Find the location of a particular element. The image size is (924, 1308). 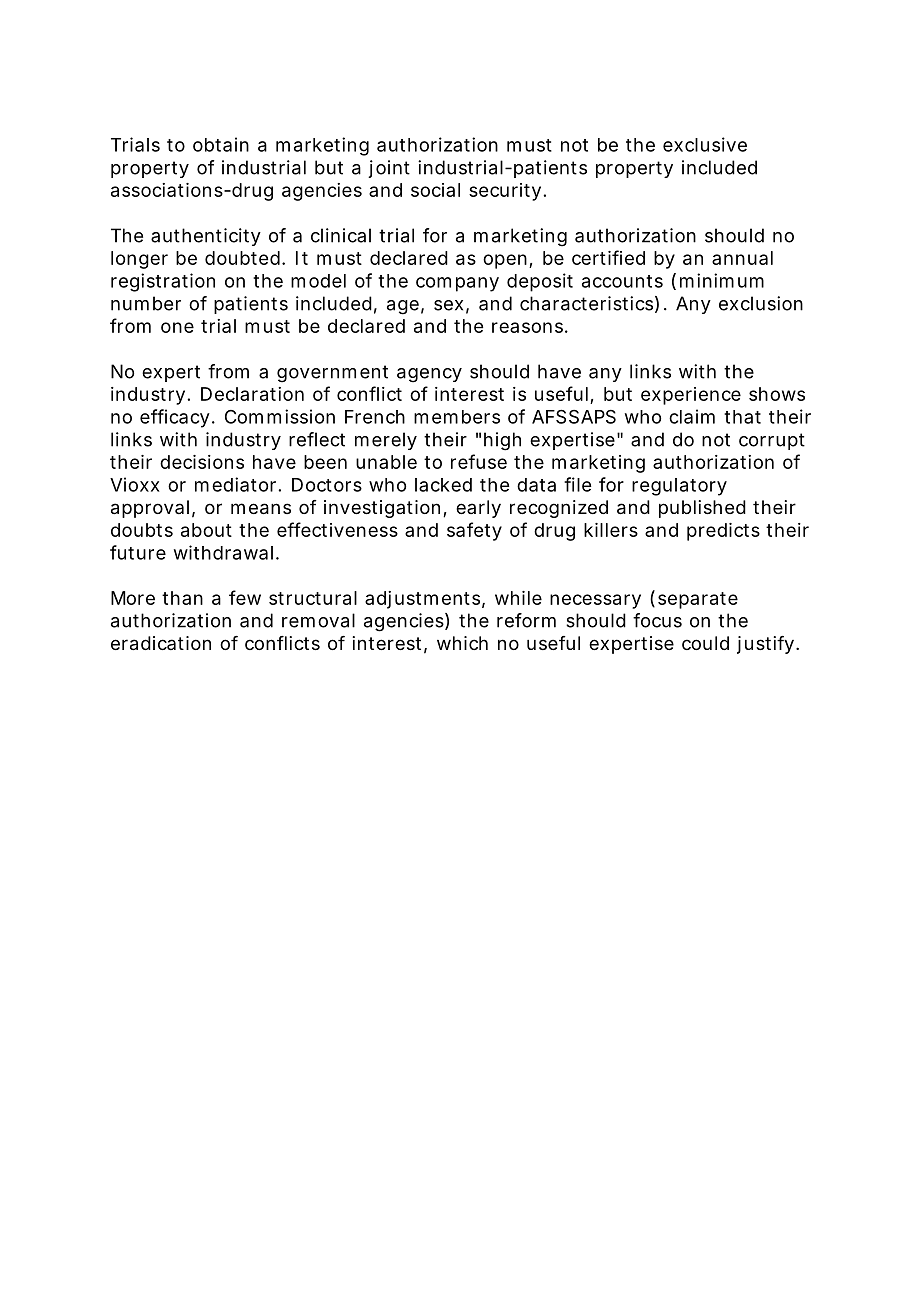

corrupt is located at coordinates (772, 441).
